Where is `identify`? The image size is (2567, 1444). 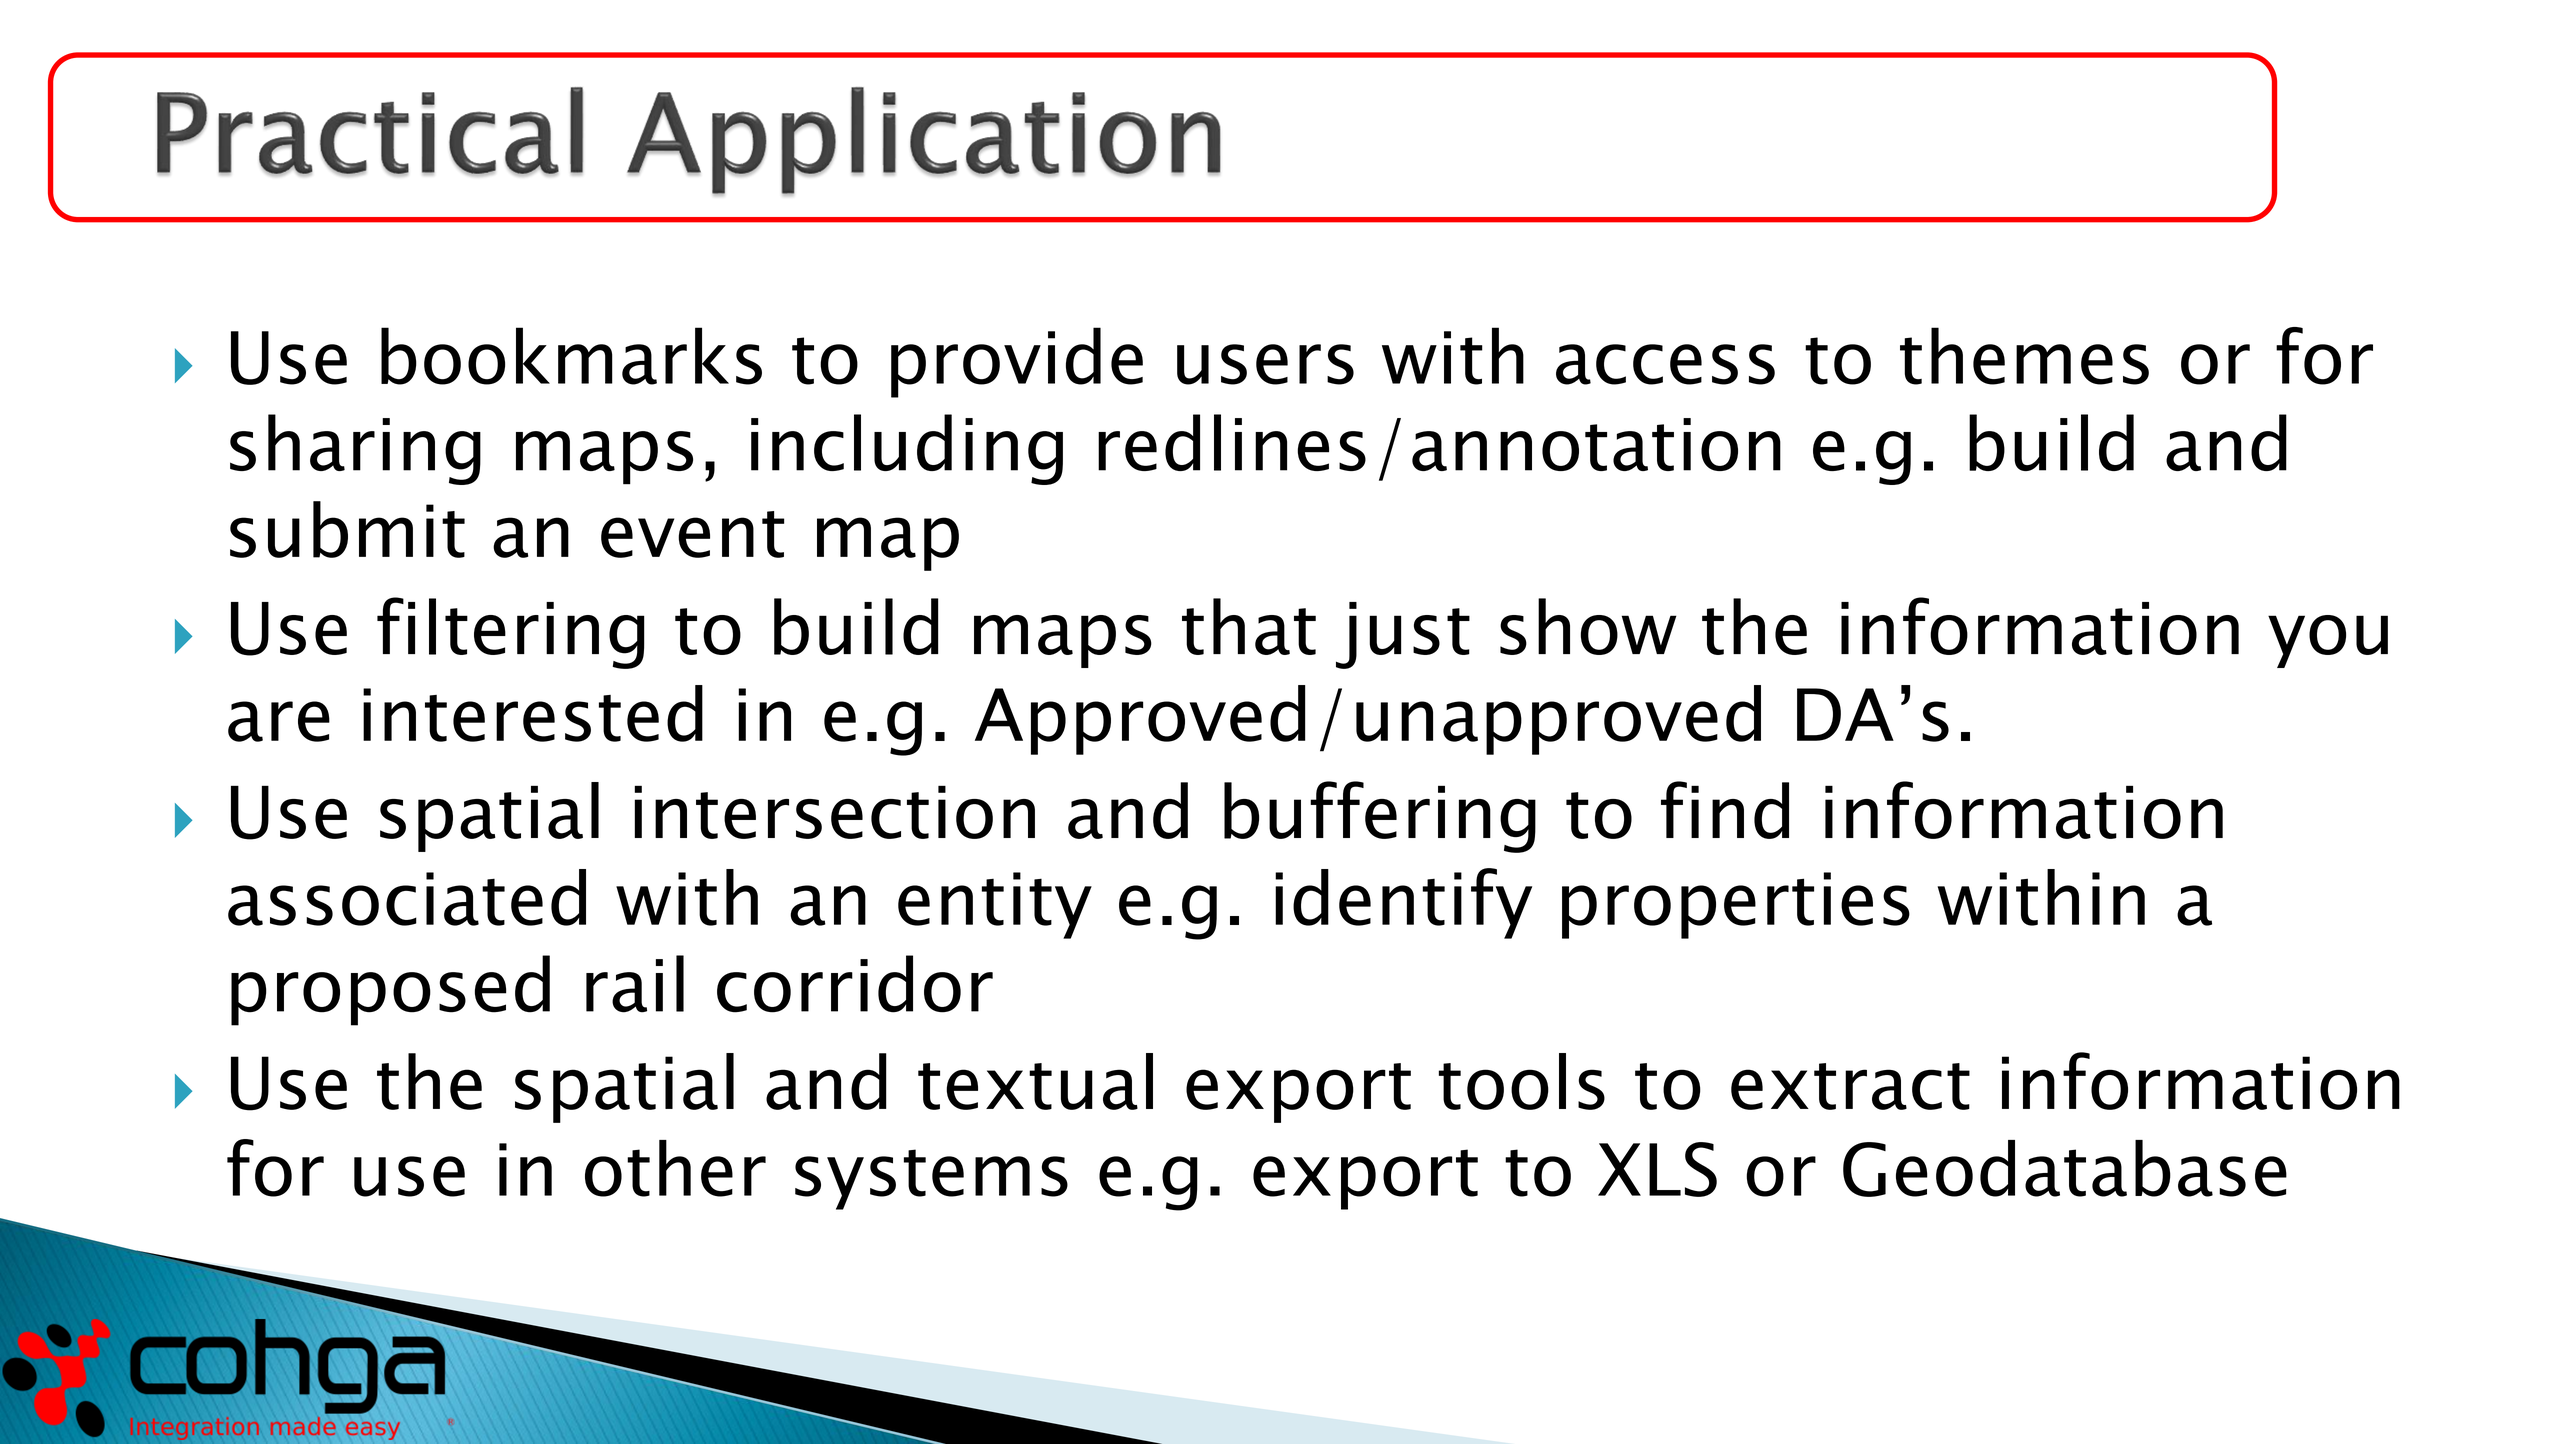
identify is located at coordinates (1403, 903).
